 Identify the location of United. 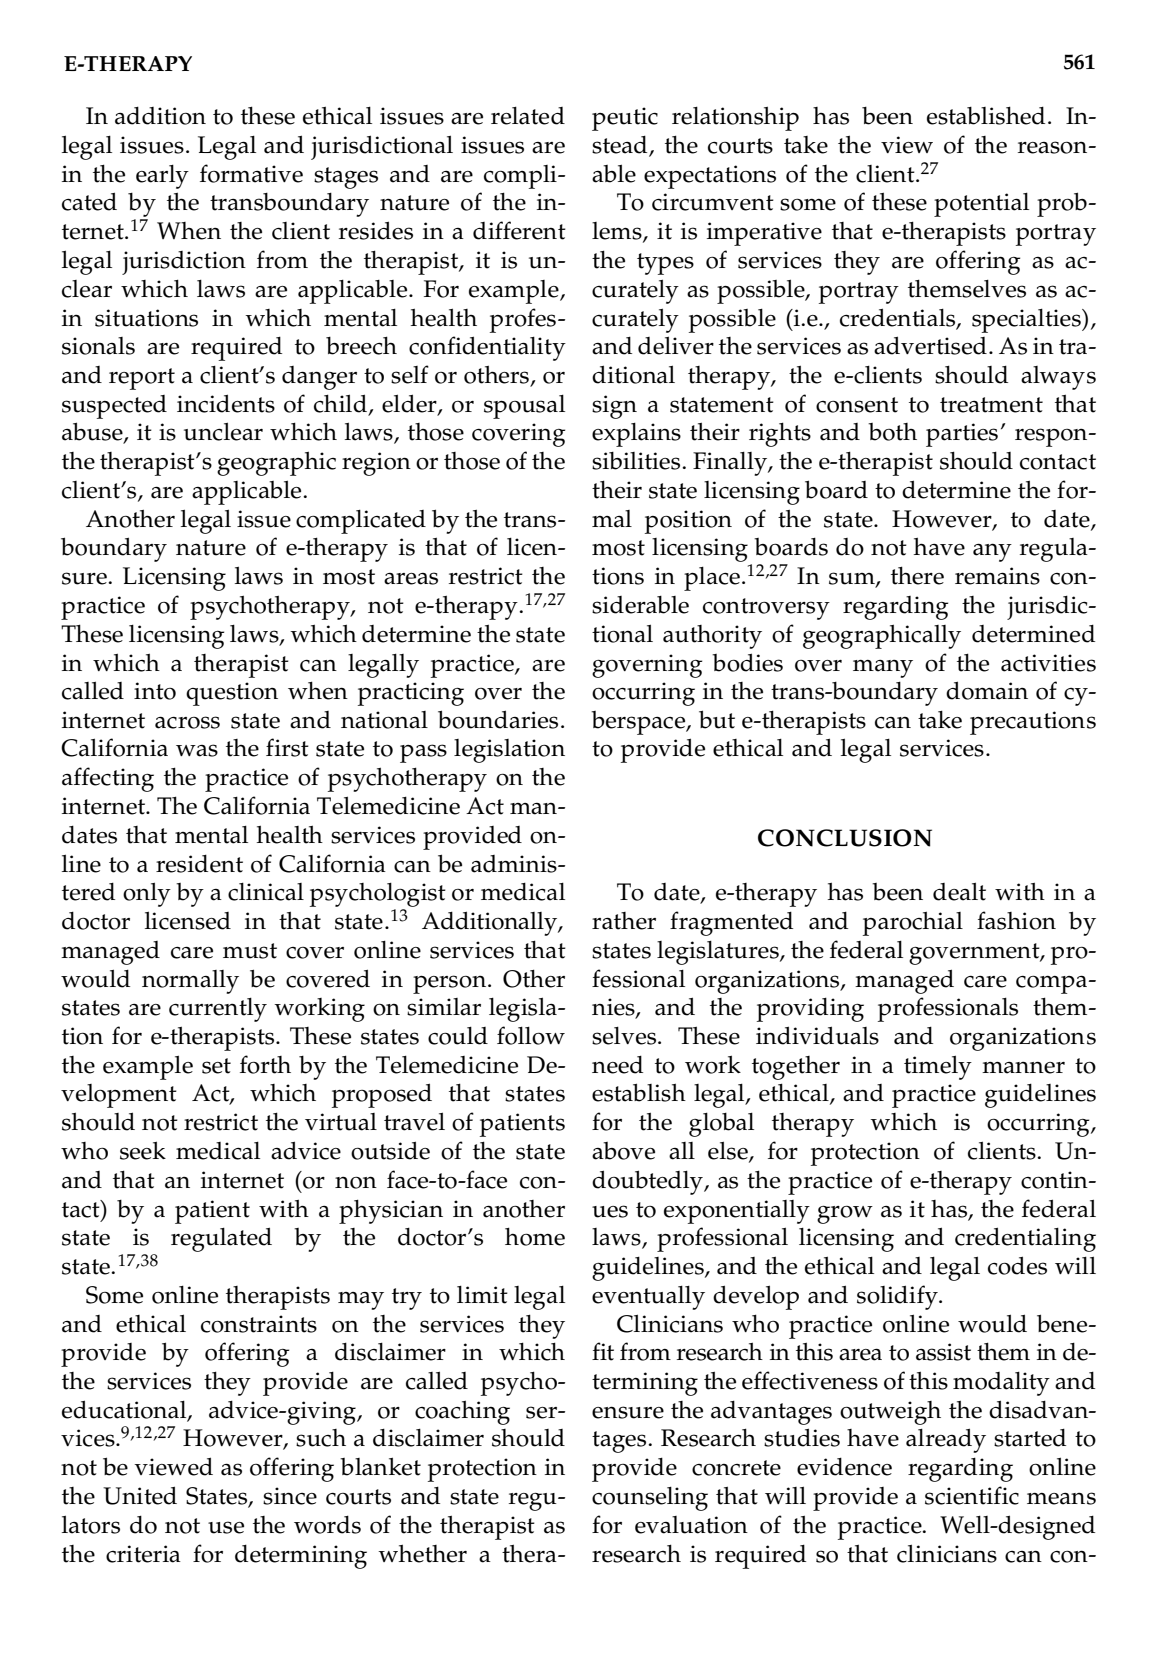
(140, 1495).
